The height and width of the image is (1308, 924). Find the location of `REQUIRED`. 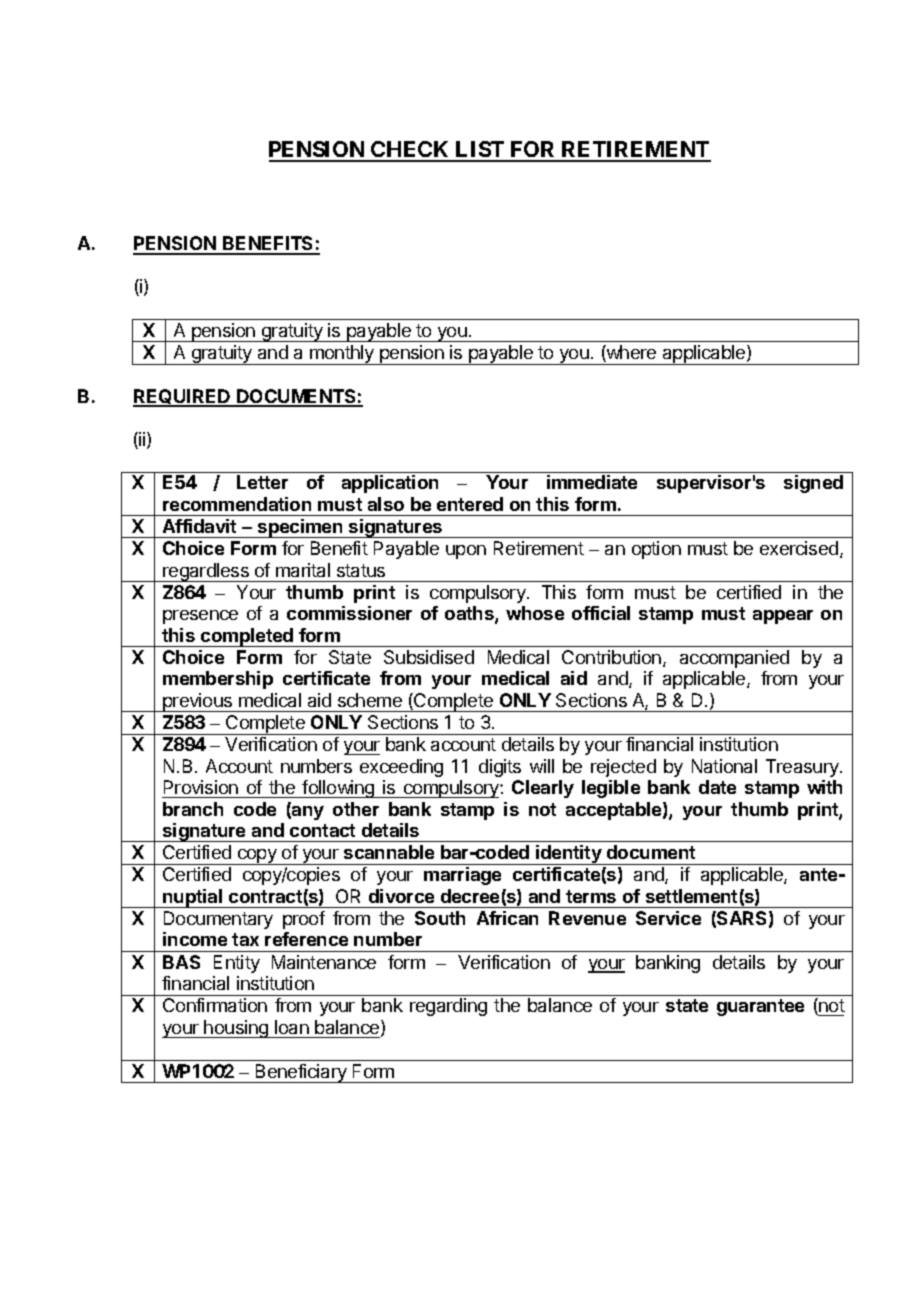

REQUIRED is located at coordinates (183, 398).
